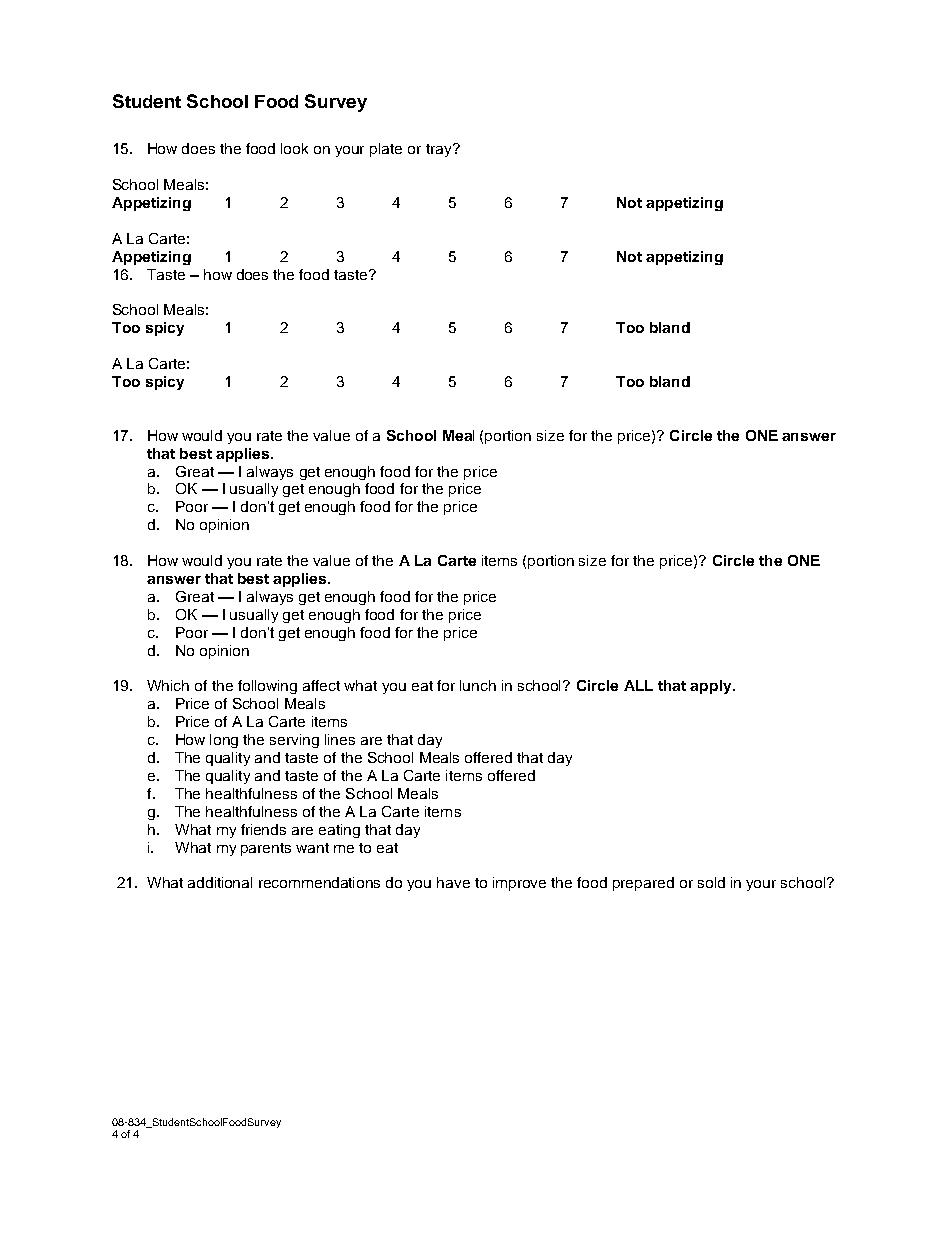 The image size is (952, 1233). Describe the element at coordinates (321, 685) in the image. I see `affect` at that location.
